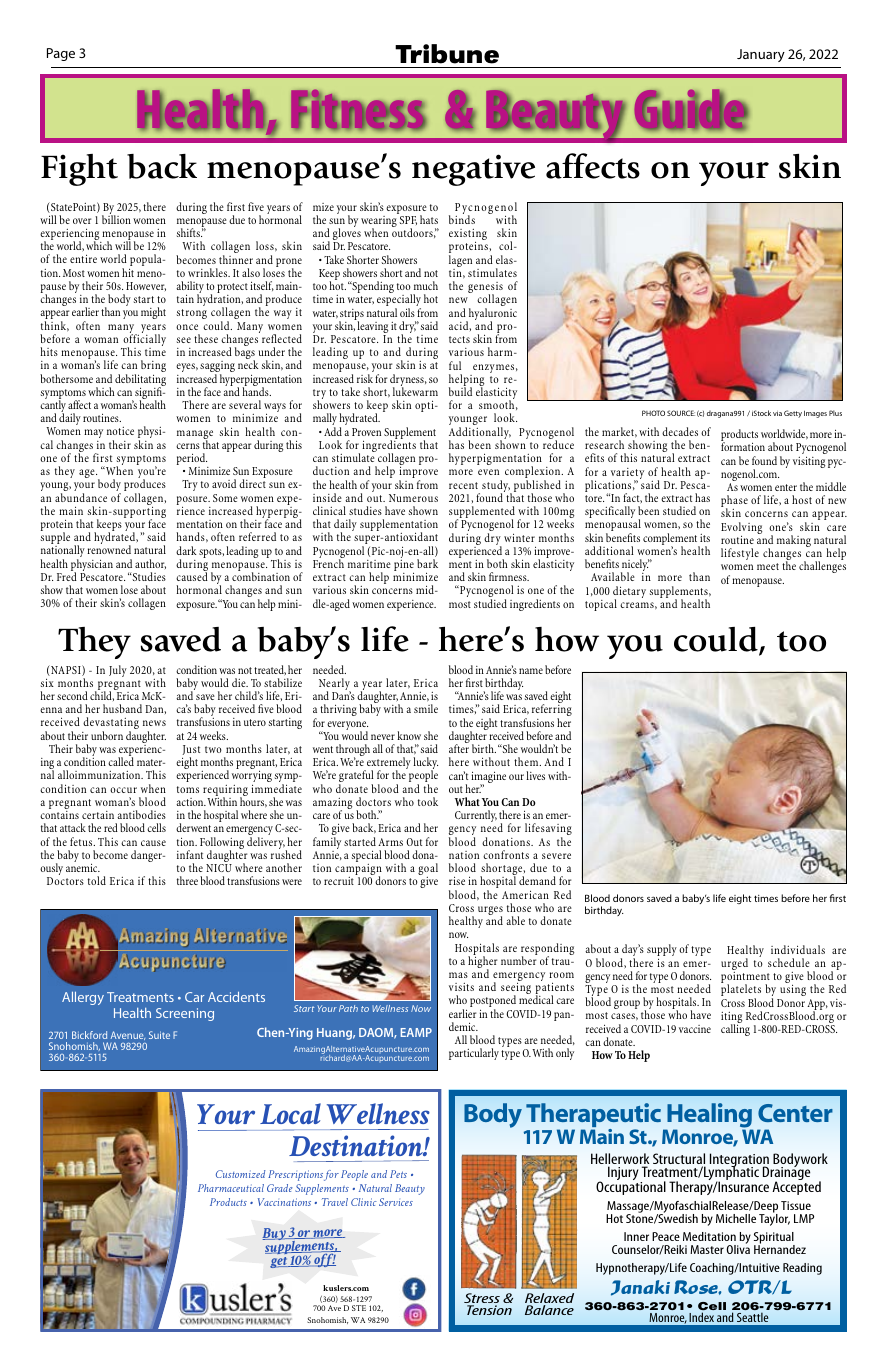 This screenshot has height=1372, width=887. I want to click on meet, so click(768, 566).
